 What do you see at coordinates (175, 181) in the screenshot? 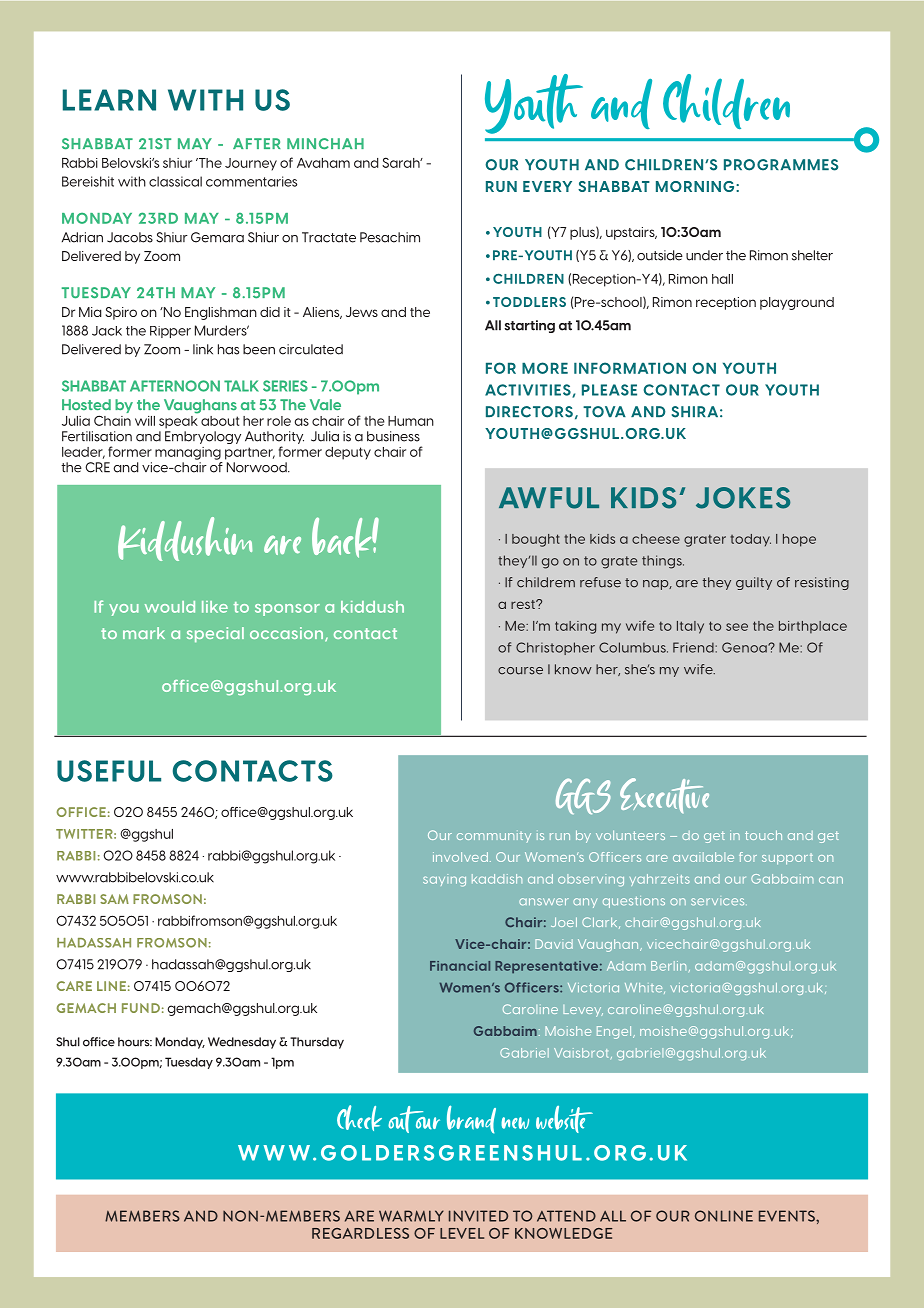
I see `classical` at bounding box center [175, 181].
